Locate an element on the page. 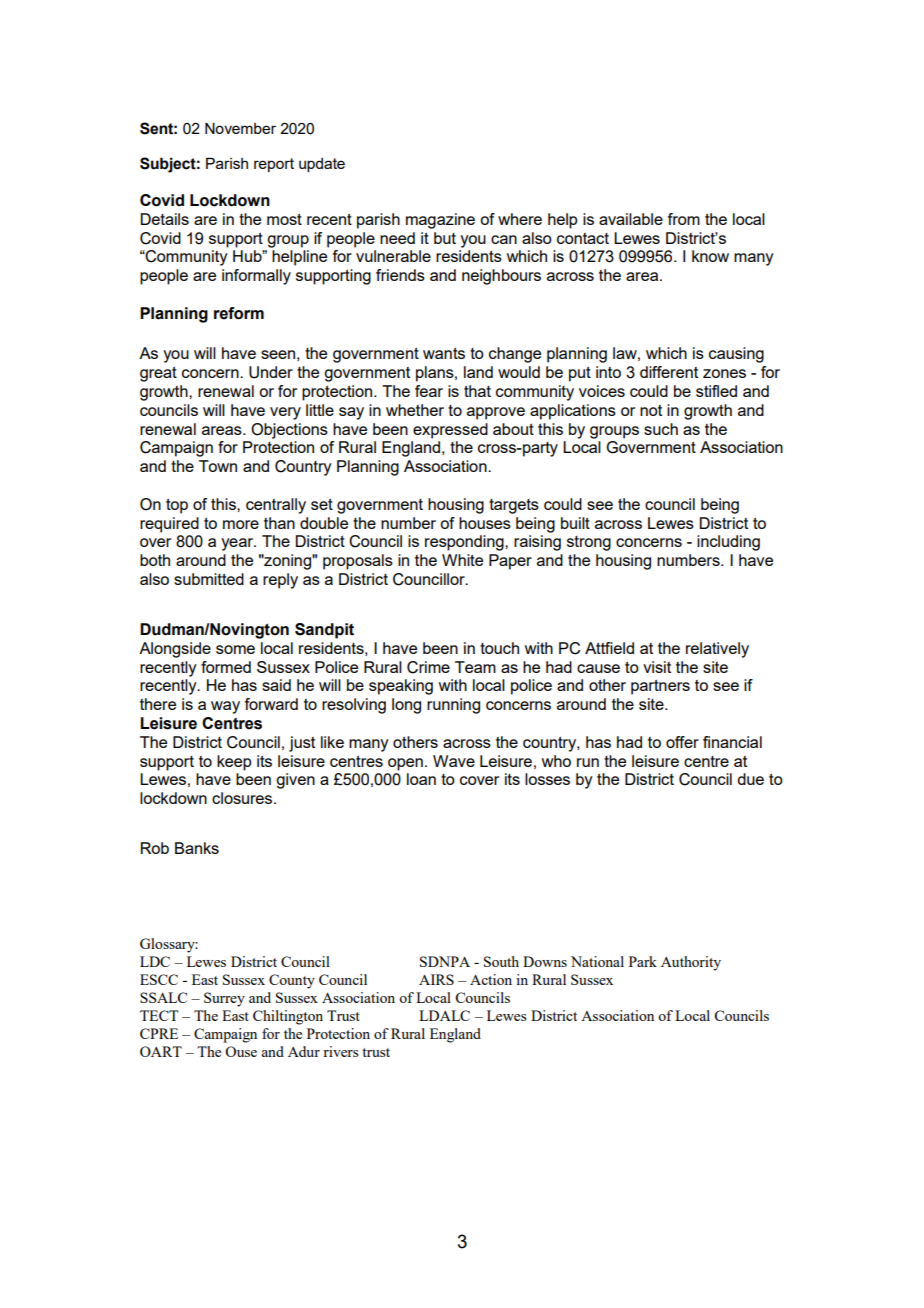 This document has width=924, height=1308. White is located at coordinates (462, 560).
